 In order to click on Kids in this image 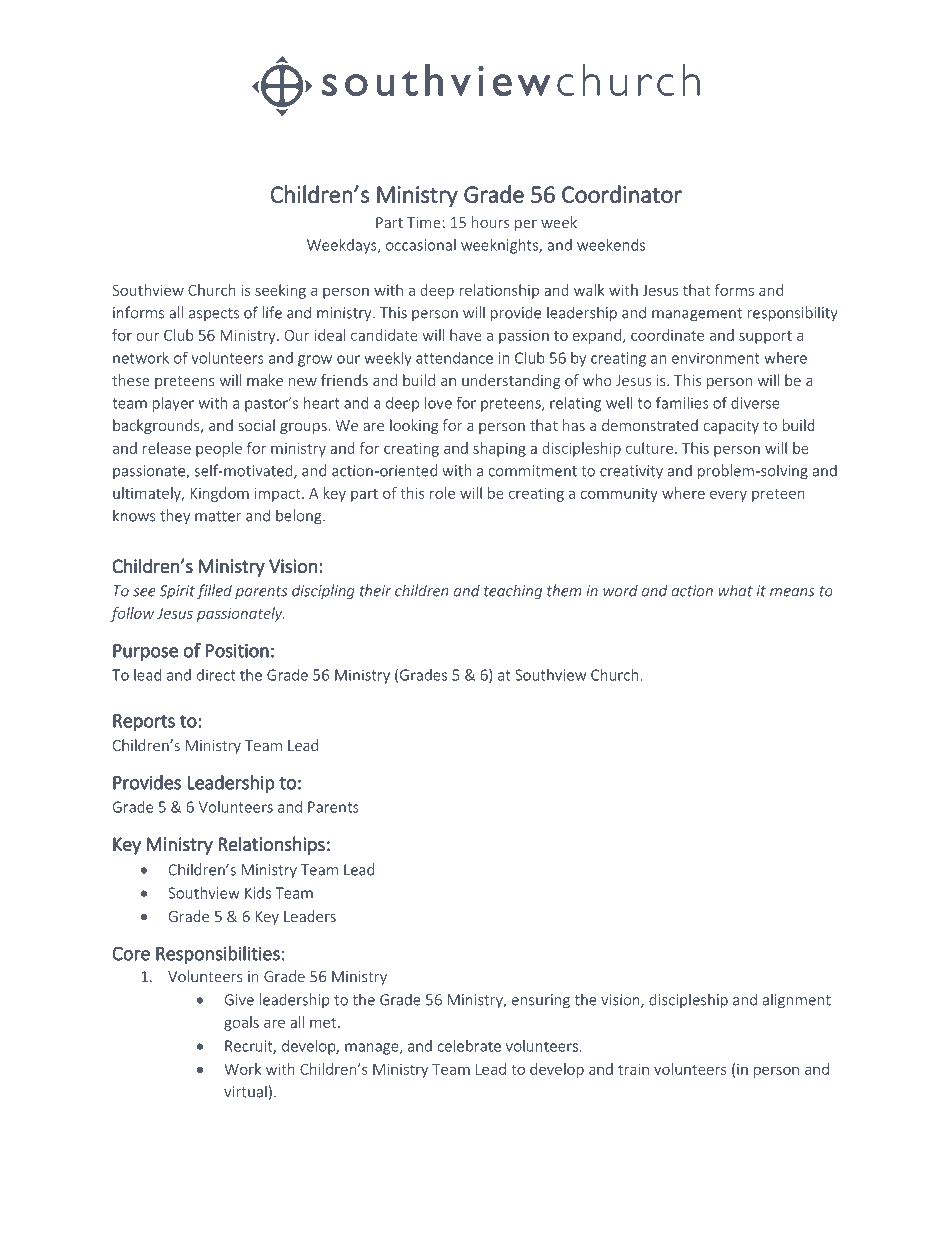, I will do `click(258, 893)`.
